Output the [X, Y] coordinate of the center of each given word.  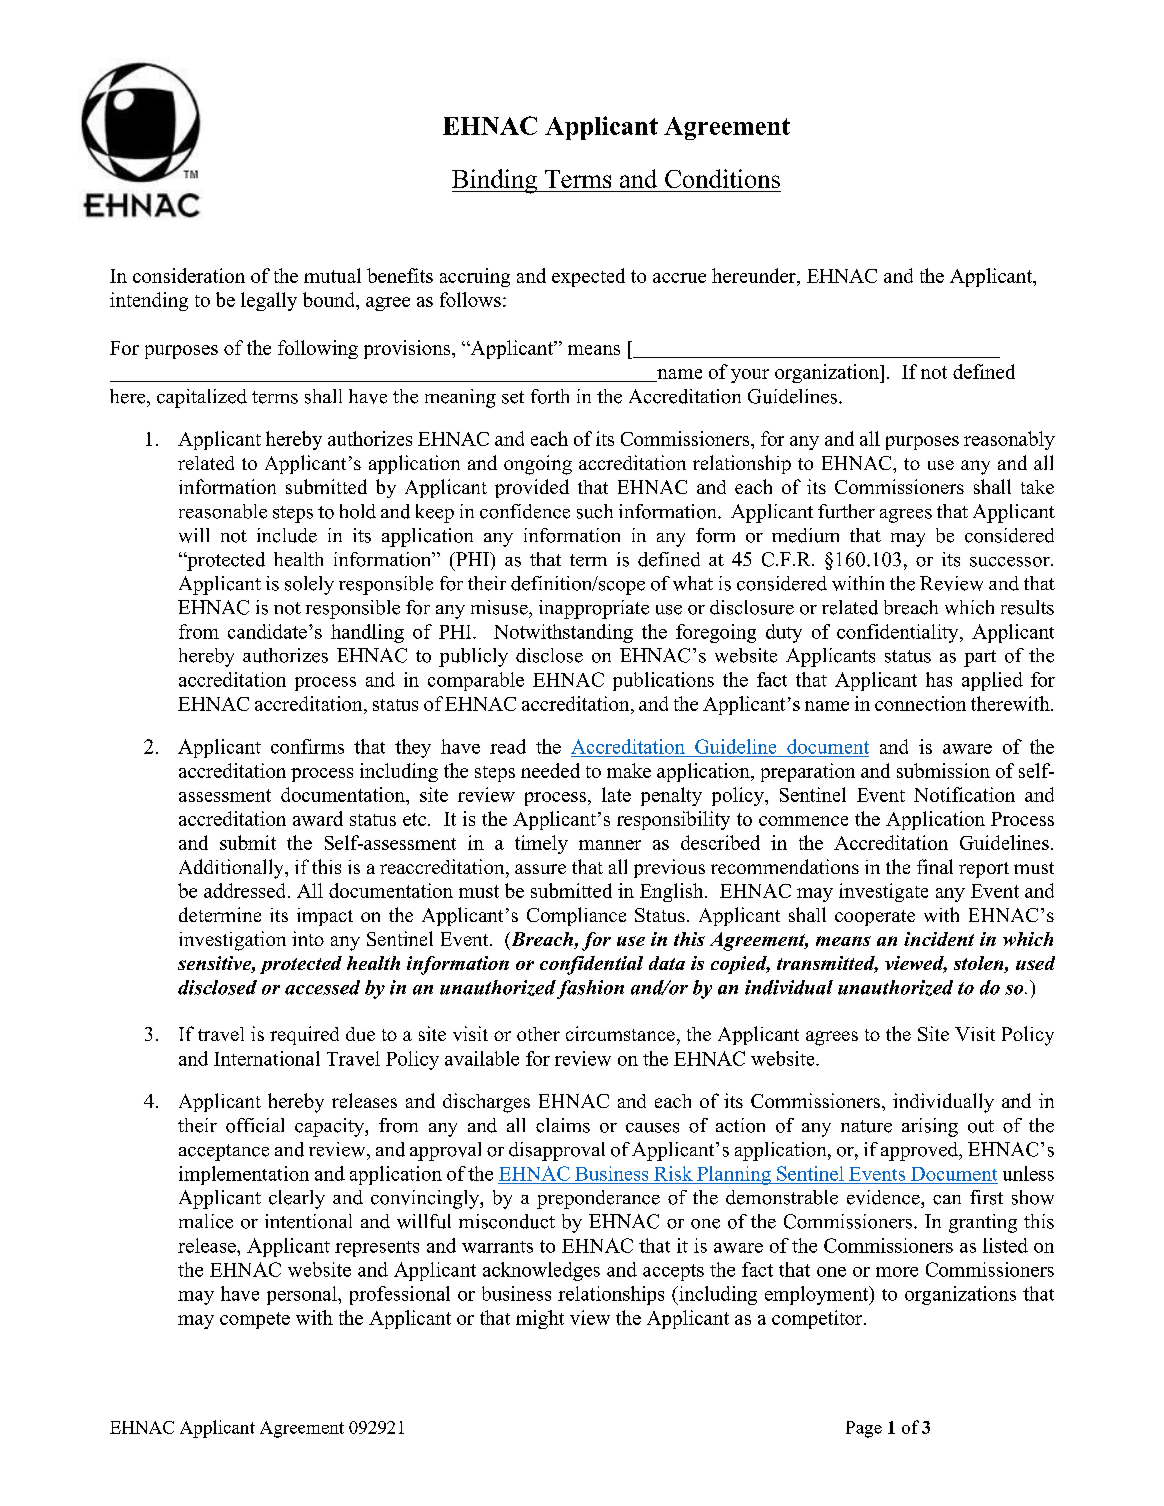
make [629, 770]
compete [255, 1320]
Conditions [722, 178]
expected [588, 277]
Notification [964, 794]
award [318, 818]
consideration [189, 275]
